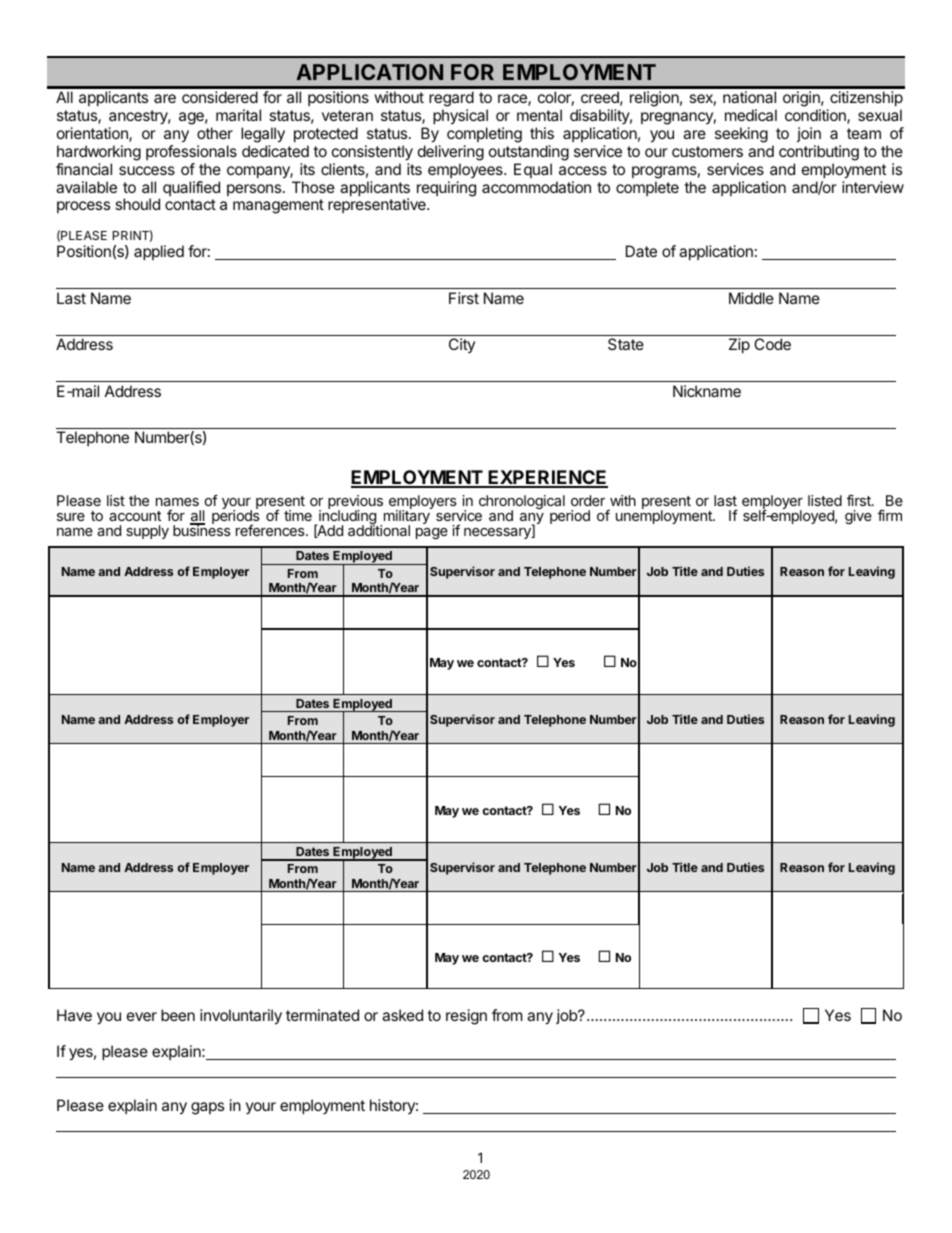  Describe the element at coordinates (207, 1108) in the screenshot. I see `gaps` at that location.
